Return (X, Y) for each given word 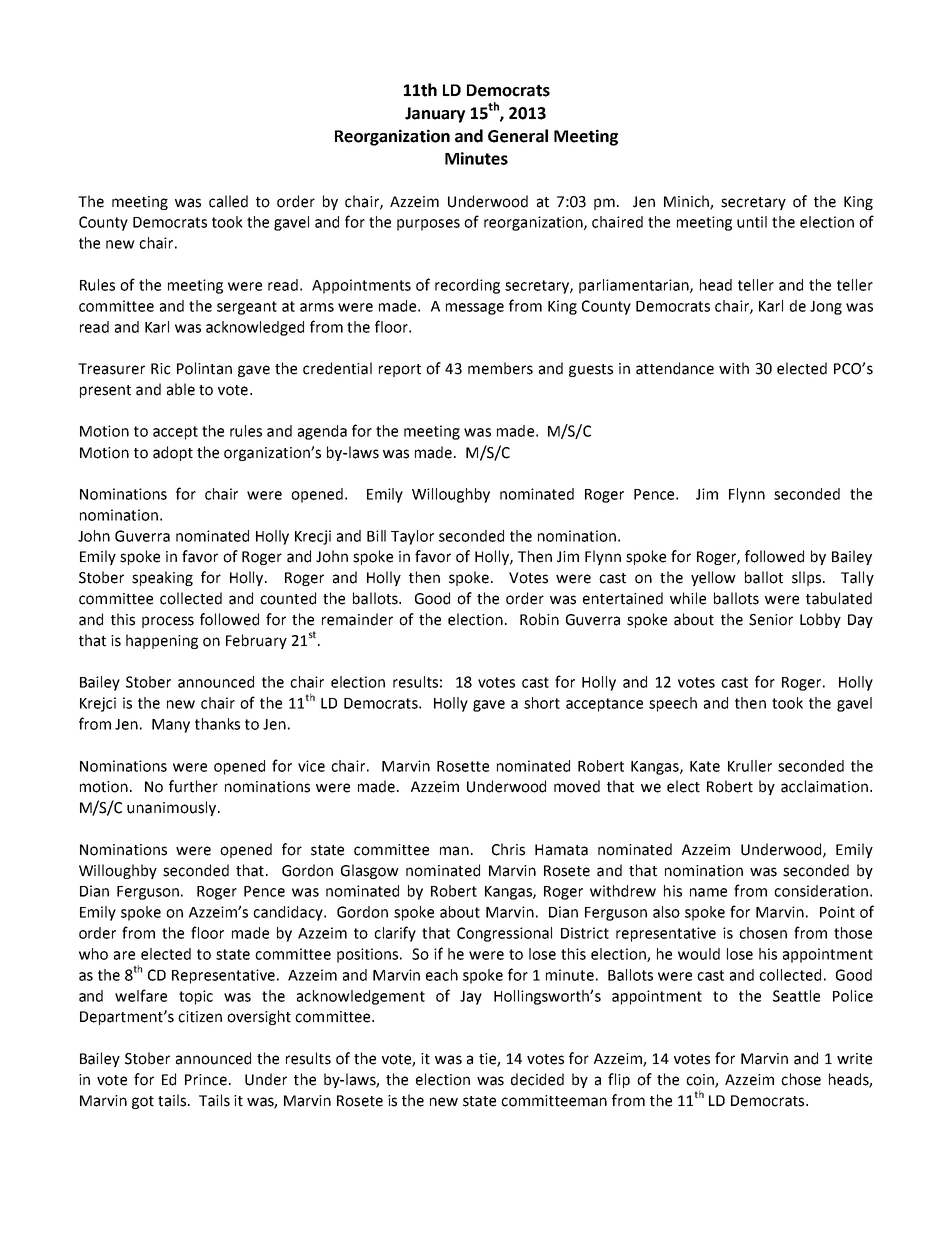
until (752, 222)
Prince (206, 1080)
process (168, 622)
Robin (539, 619)
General (518, 136)
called (228, 201)
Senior (771, 620)
